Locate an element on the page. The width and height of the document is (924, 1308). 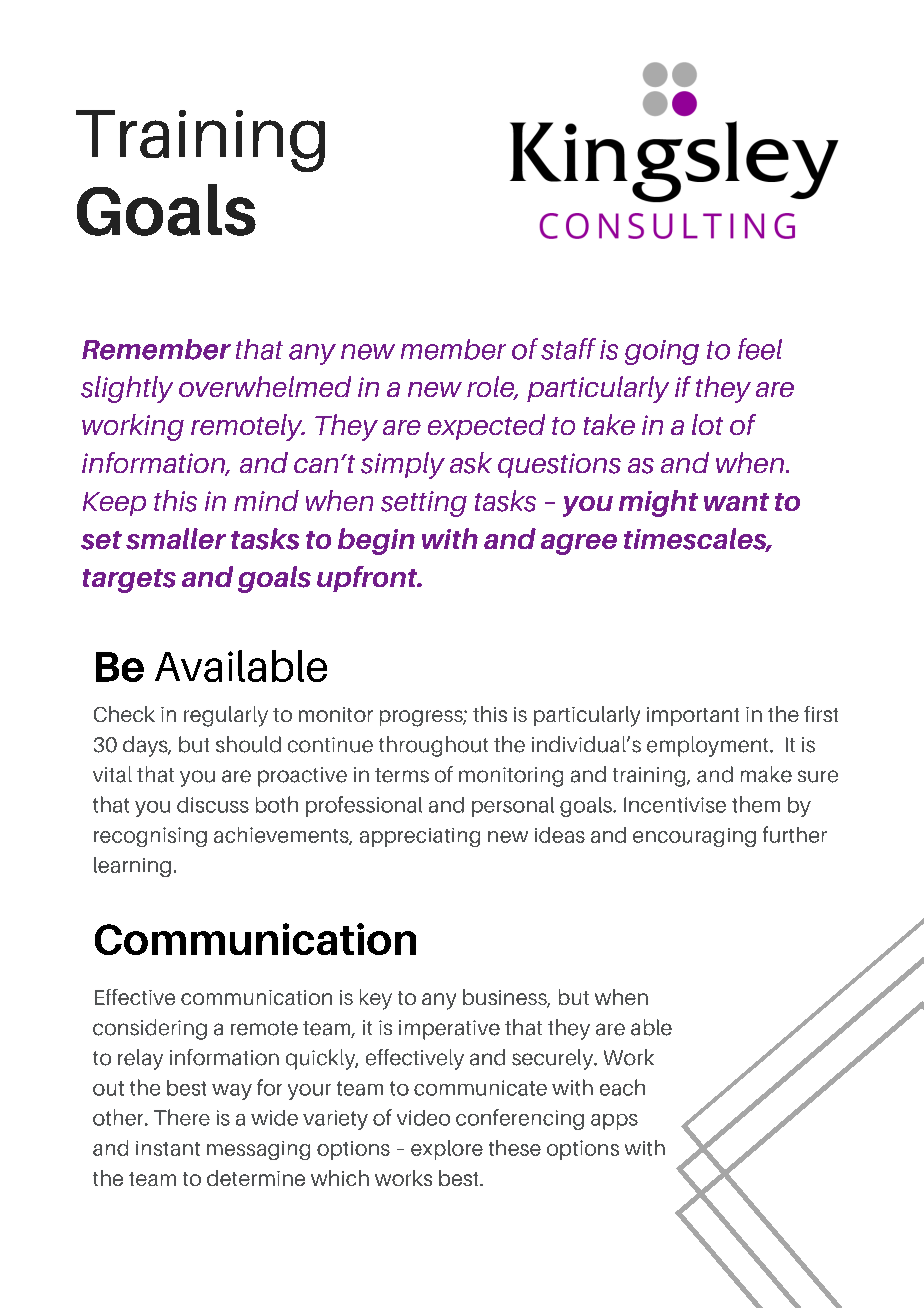
throughout is located at coordinates (433, 746).
